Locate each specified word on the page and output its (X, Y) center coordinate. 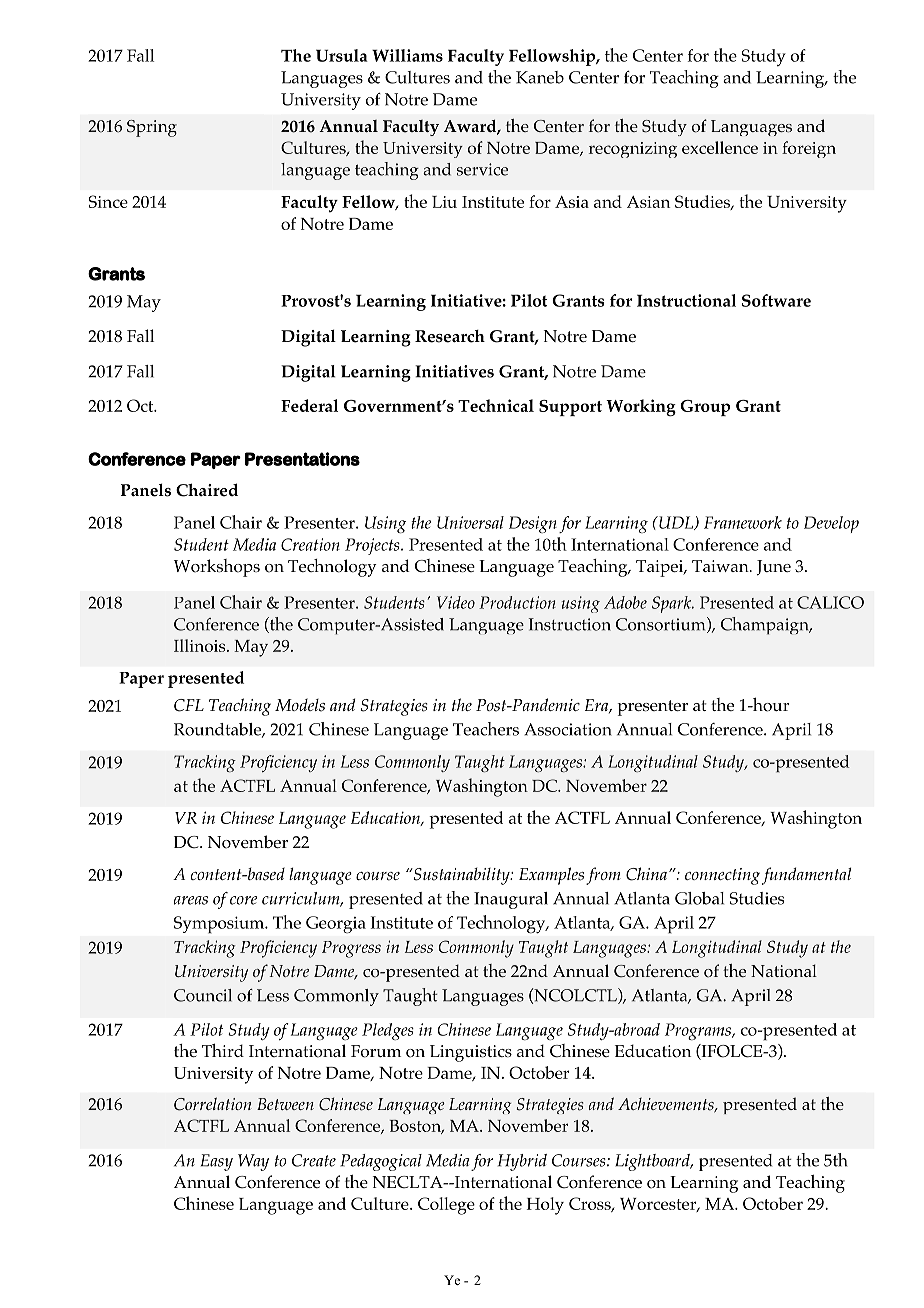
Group (705, 408)
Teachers (486, 729)
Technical (496, 405)
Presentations (302, 459)
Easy (217, 1162)
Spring (152, 128)
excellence (720, 147)
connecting (722, 876)
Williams (407, 55)
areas (191, 900)
